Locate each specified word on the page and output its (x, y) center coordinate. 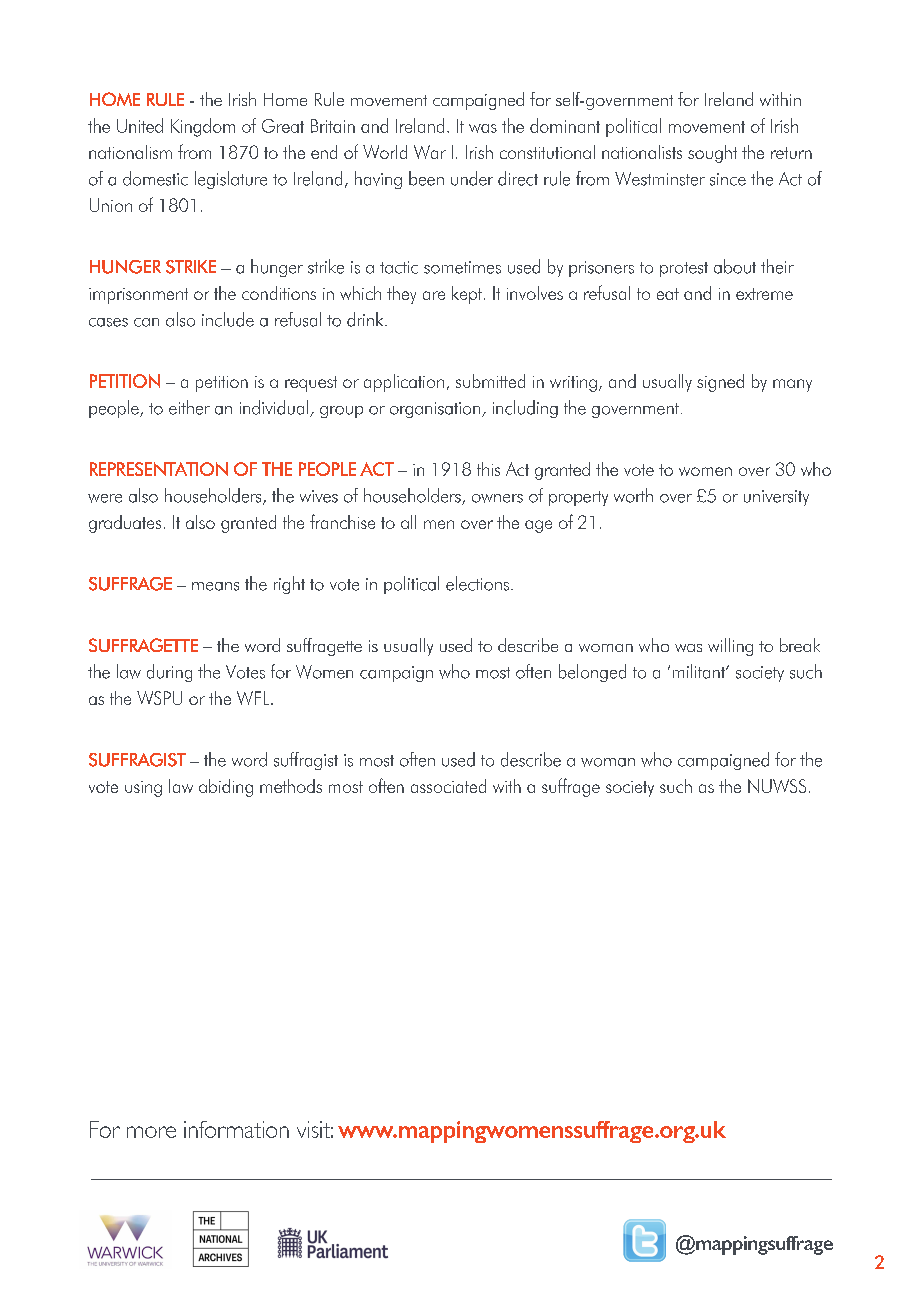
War (430, 152)
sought (712, 154)
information (236, 1129)
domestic (155, 178)
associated (448, 786)
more (151, 1132)
